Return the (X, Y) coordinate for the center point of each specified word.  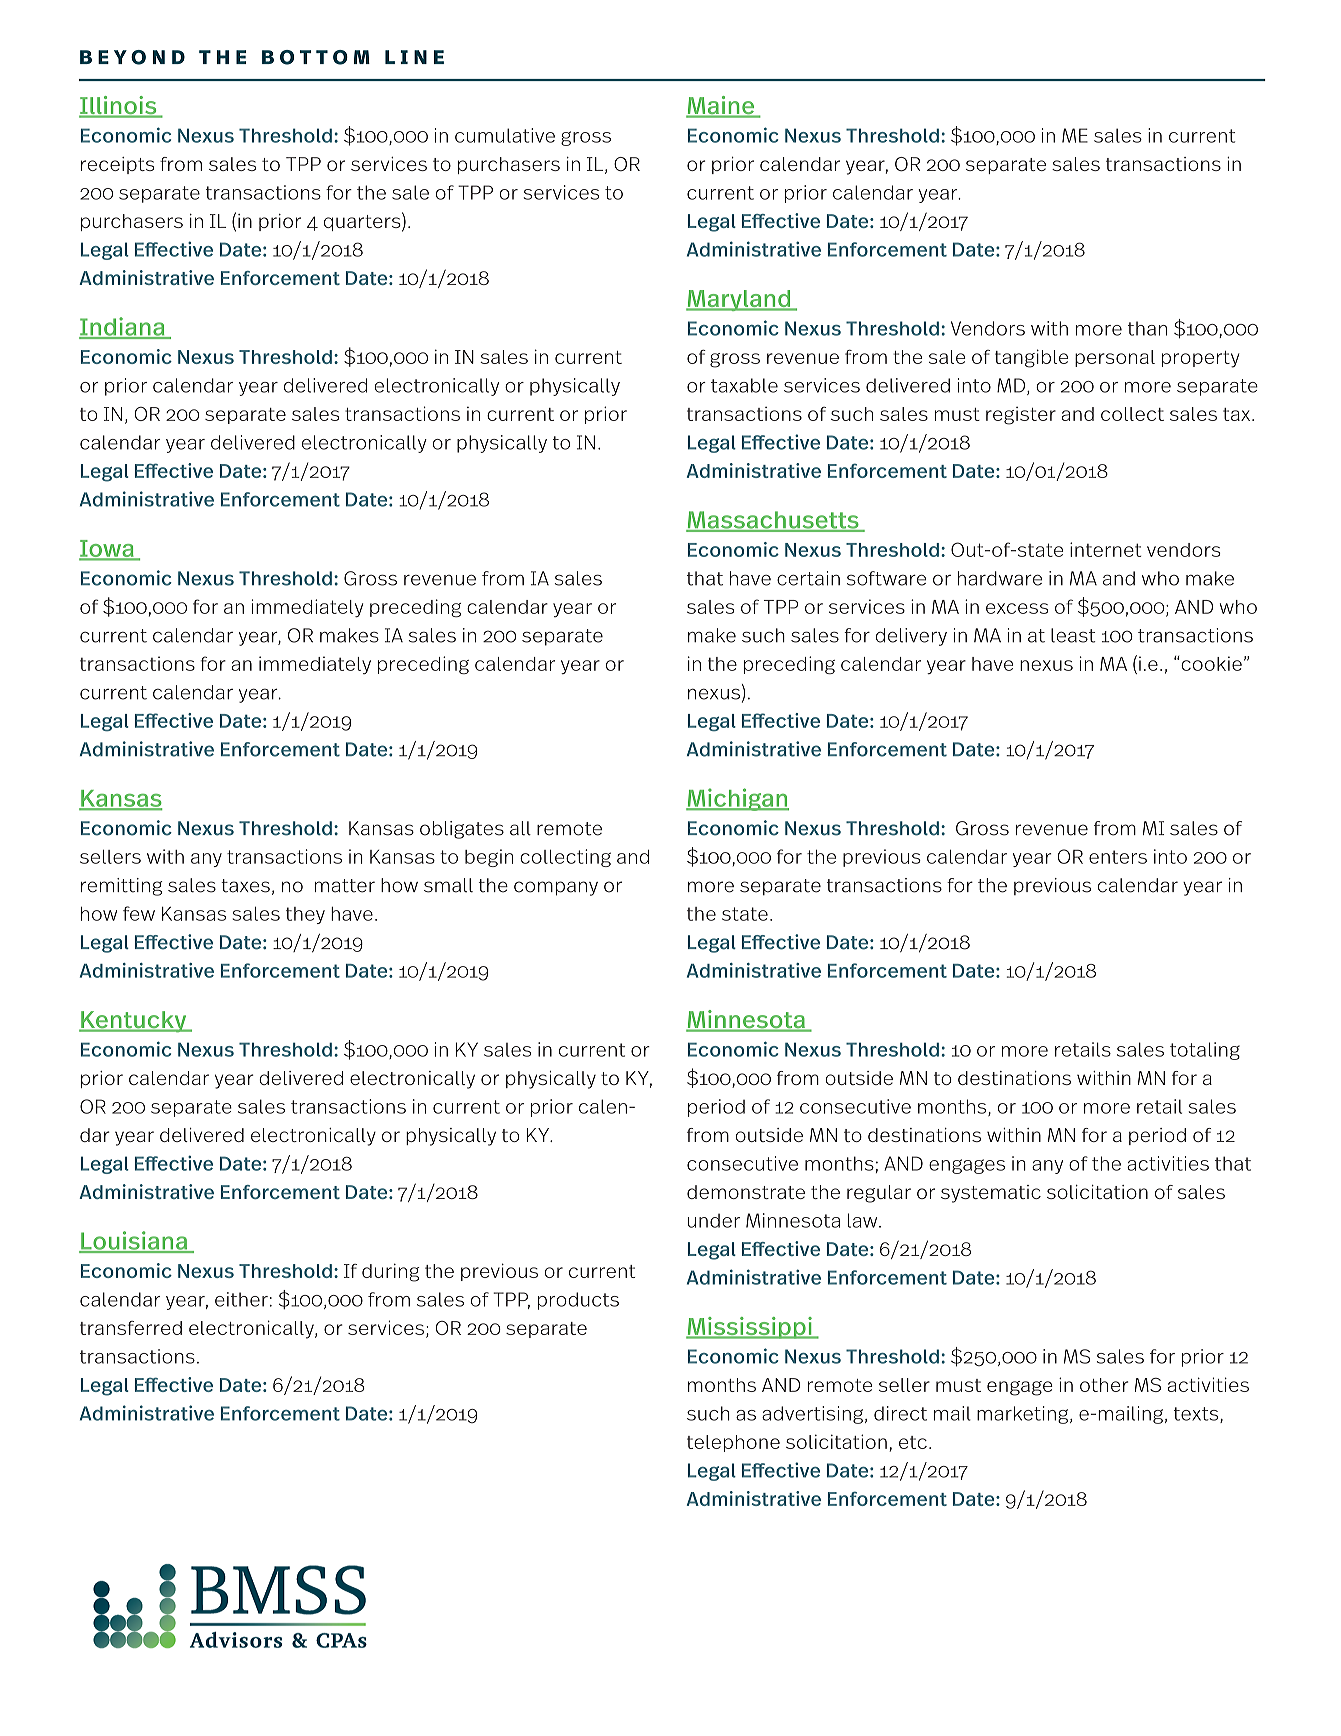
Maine (721, 106)
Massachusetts (773, 521)
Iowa (107, 550)
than (1147, 328)
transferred (131, 1328)
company (556, 888)
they (305, 915)
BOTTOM (316, 57)
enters (1118, 857)
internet (1106, 549)
